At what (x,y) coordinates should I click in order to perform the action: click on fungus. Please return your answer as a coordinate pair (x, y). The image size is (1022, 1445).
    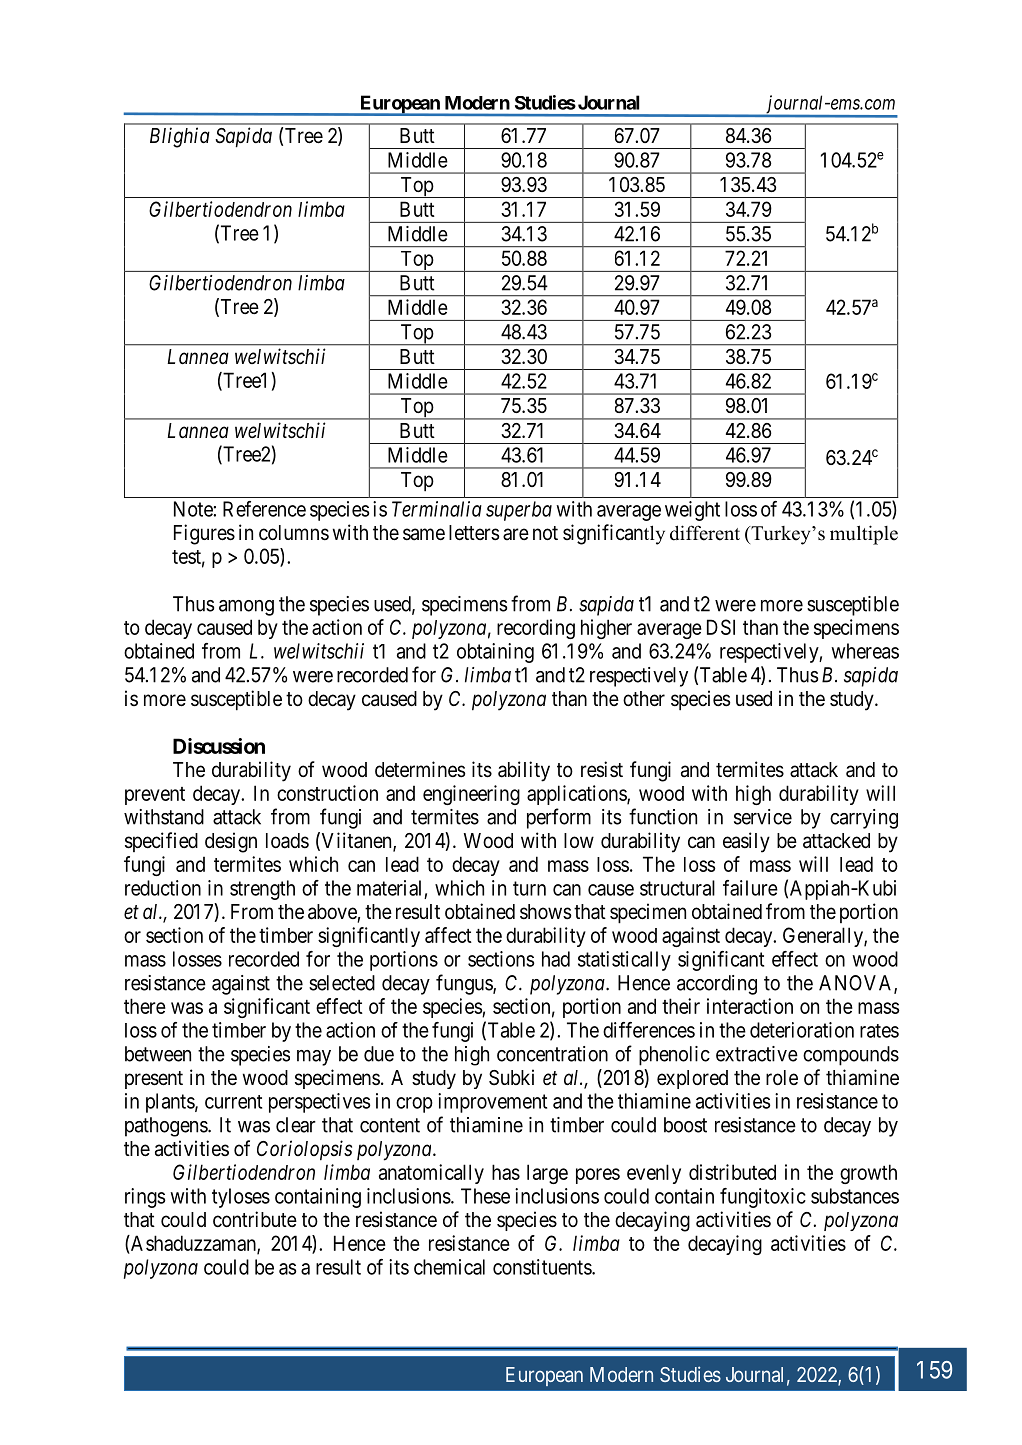
    Looking at the image, I should click on (465, 984).
